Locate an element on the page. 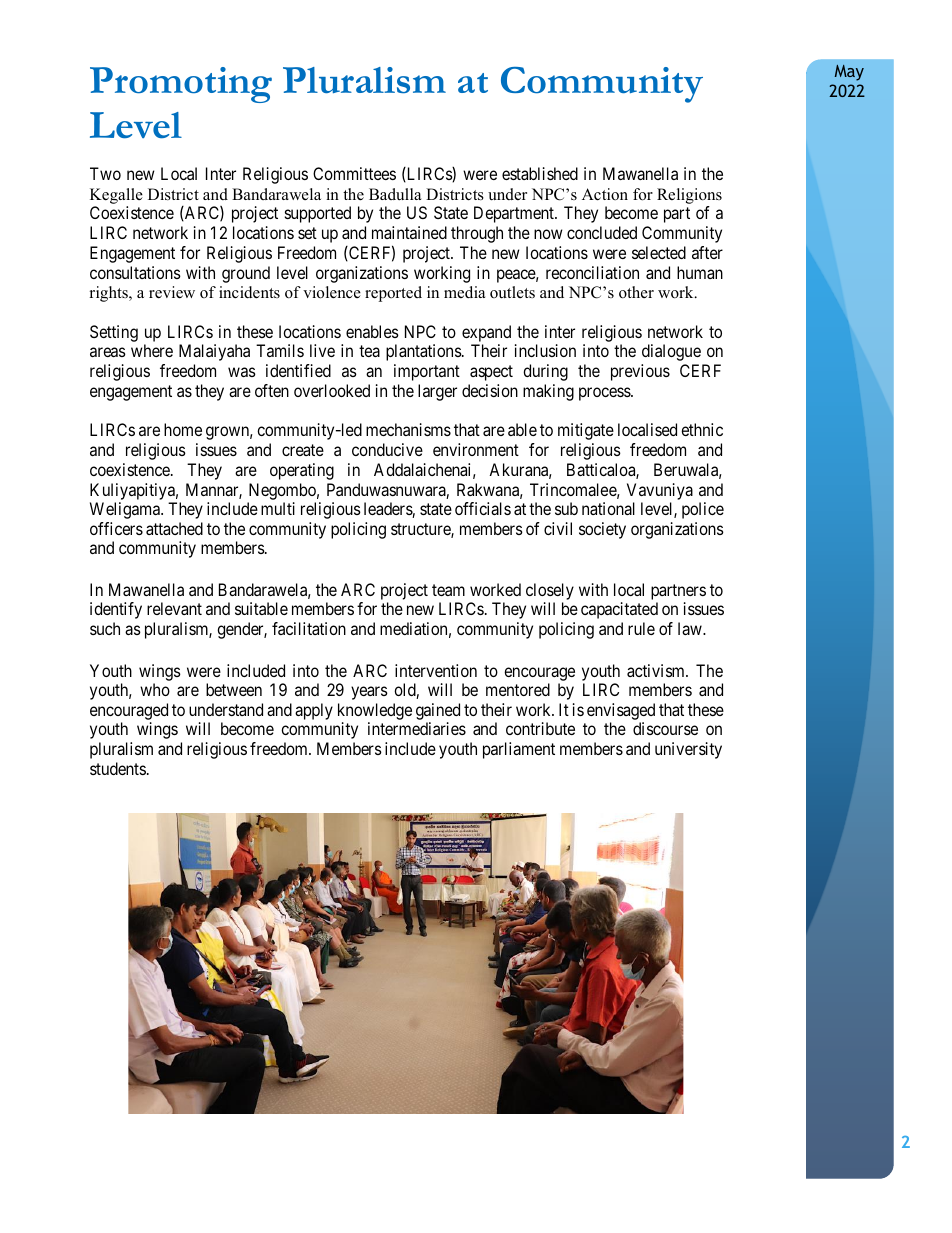  ethnic is located at coordinates (702, 429).
